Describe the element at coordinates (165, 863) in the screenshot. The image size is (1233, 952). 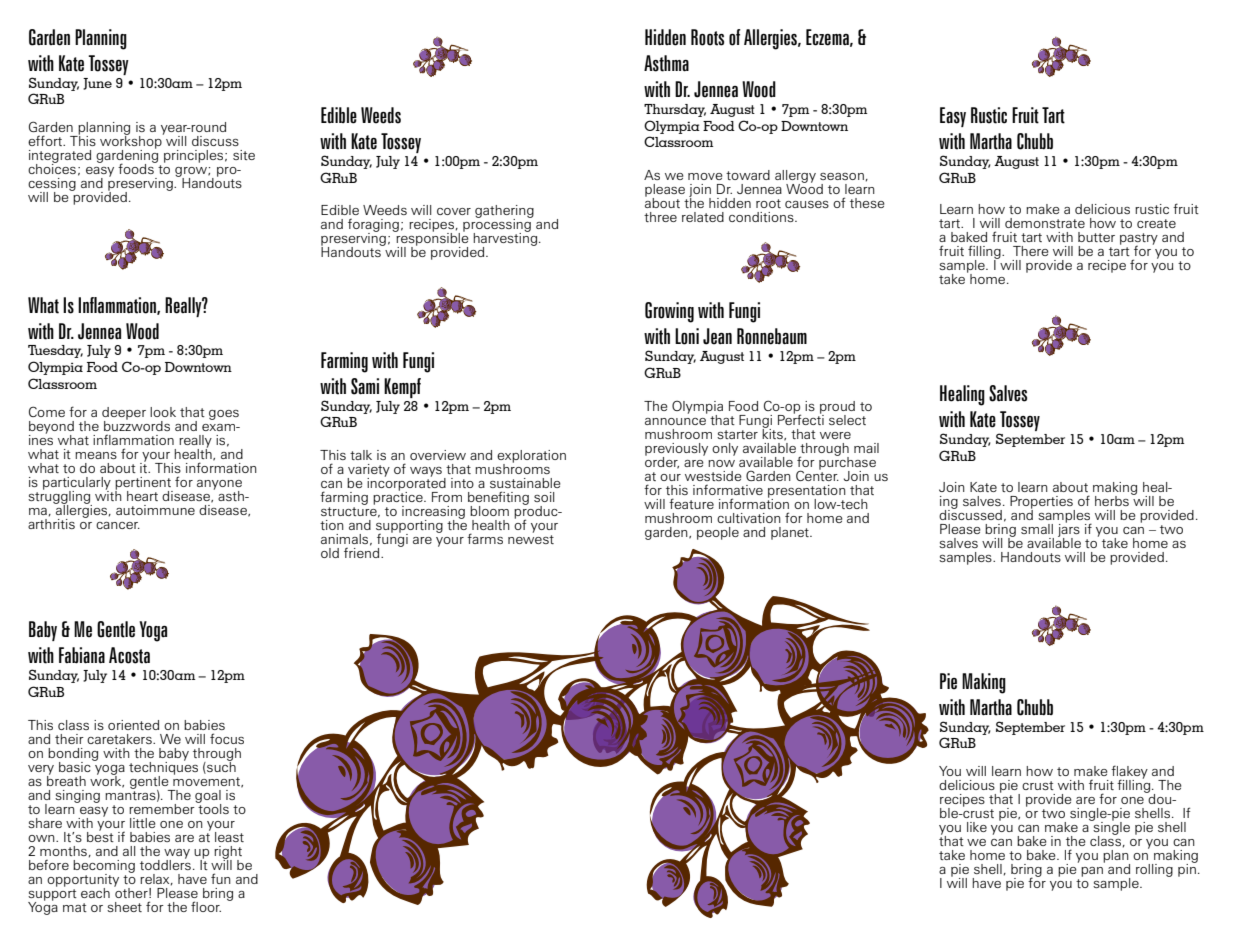
I see `toddlers` at that location.
